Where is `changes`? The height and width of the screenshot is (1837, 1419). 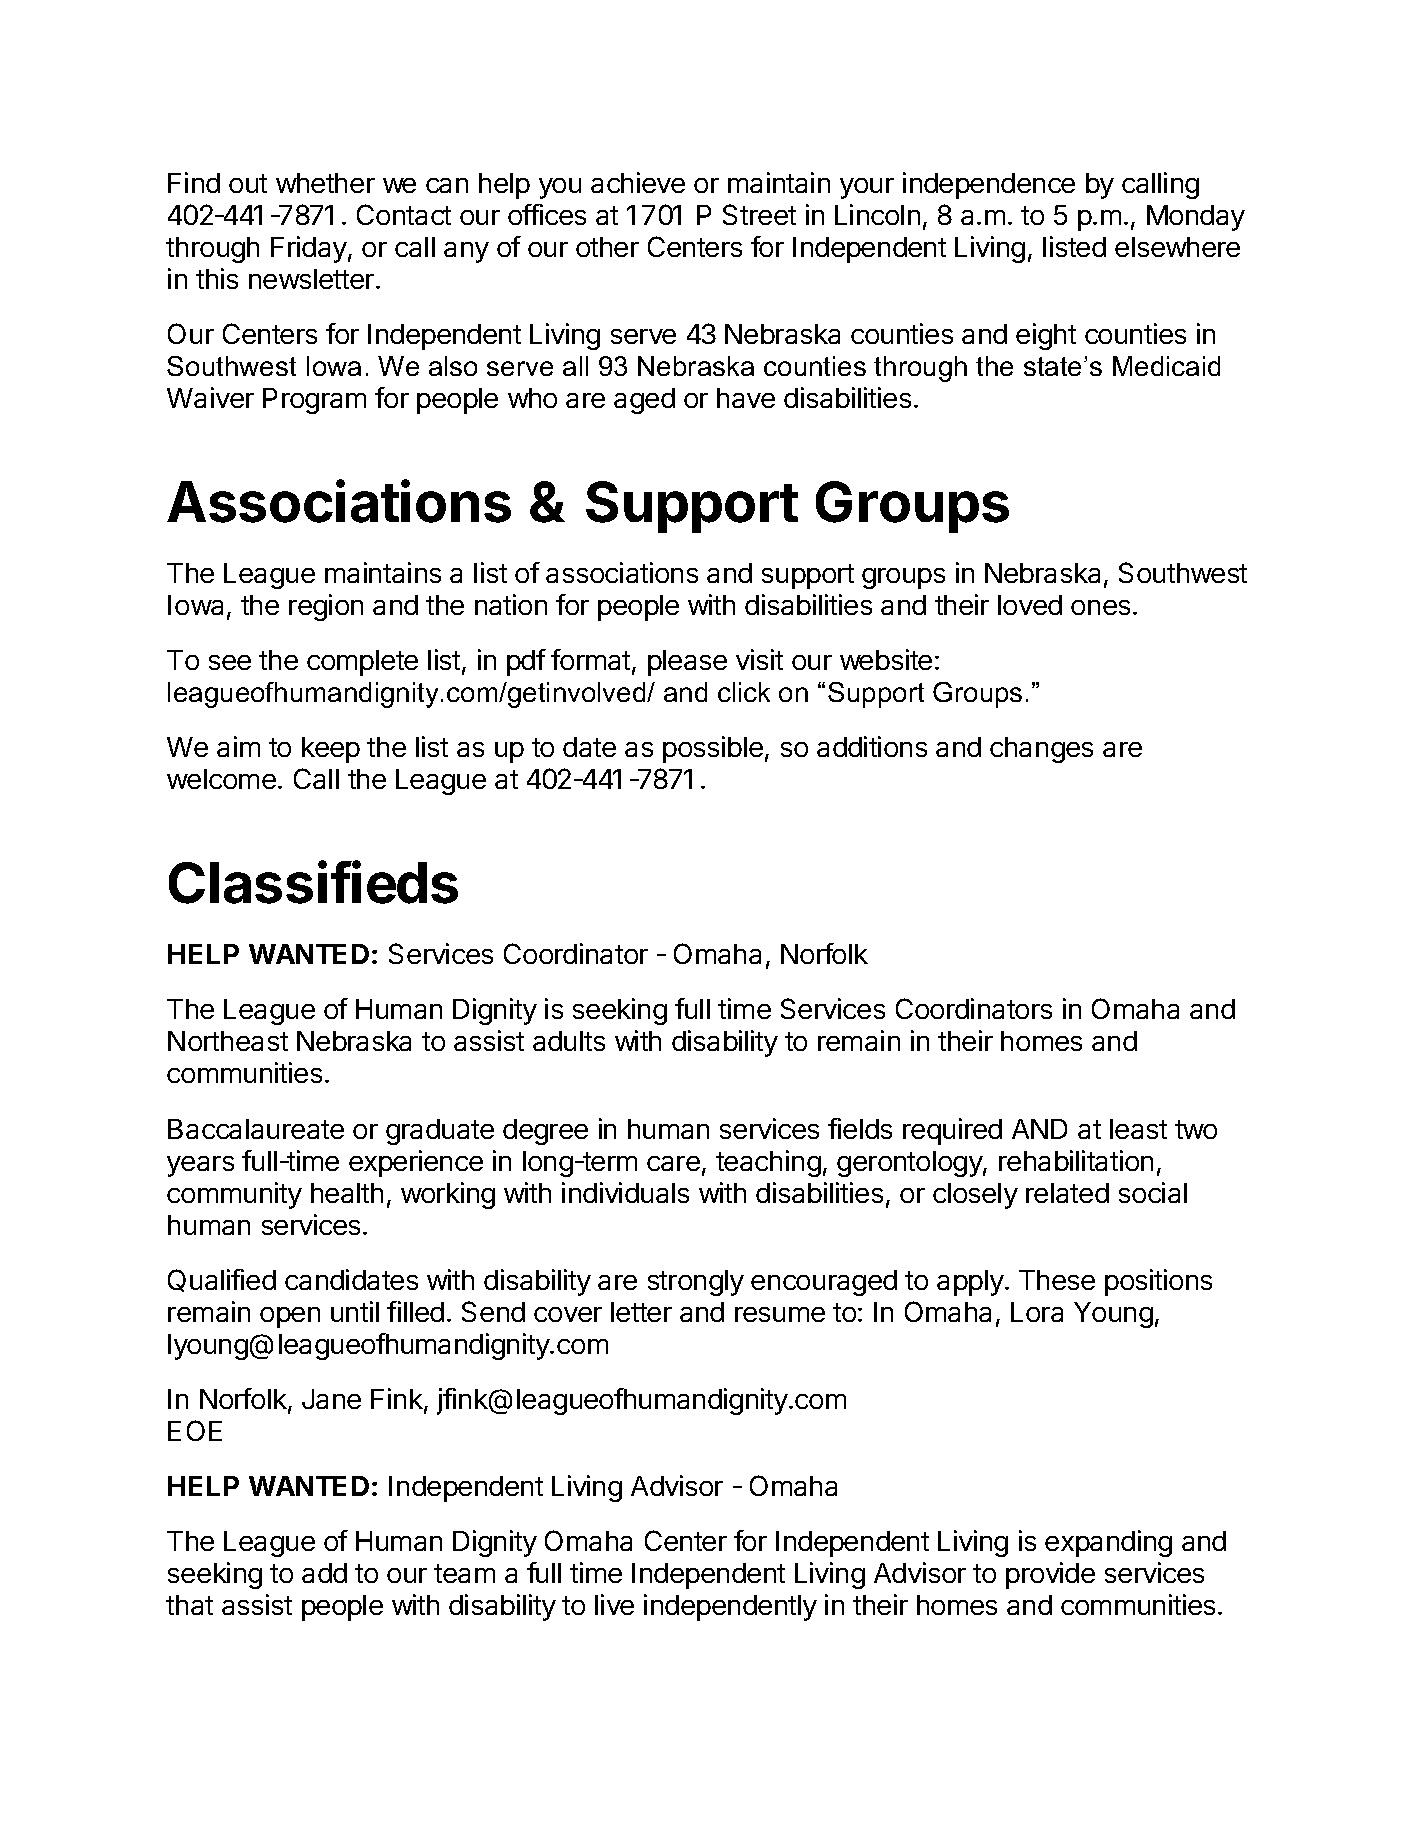 changes is located at coordinates (1041, 750).
